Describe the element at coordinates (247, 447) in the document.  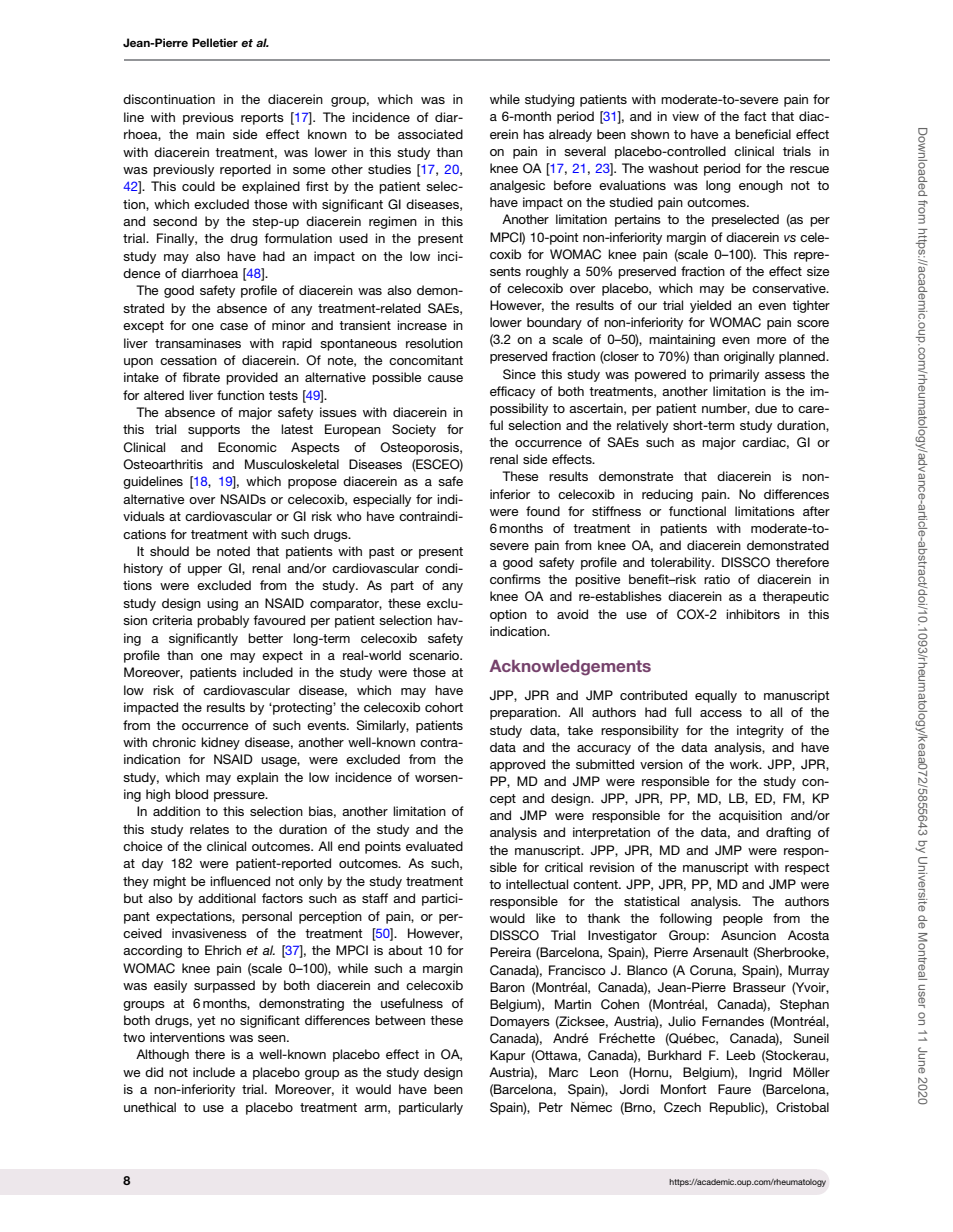
I see `Economic` at that location.
